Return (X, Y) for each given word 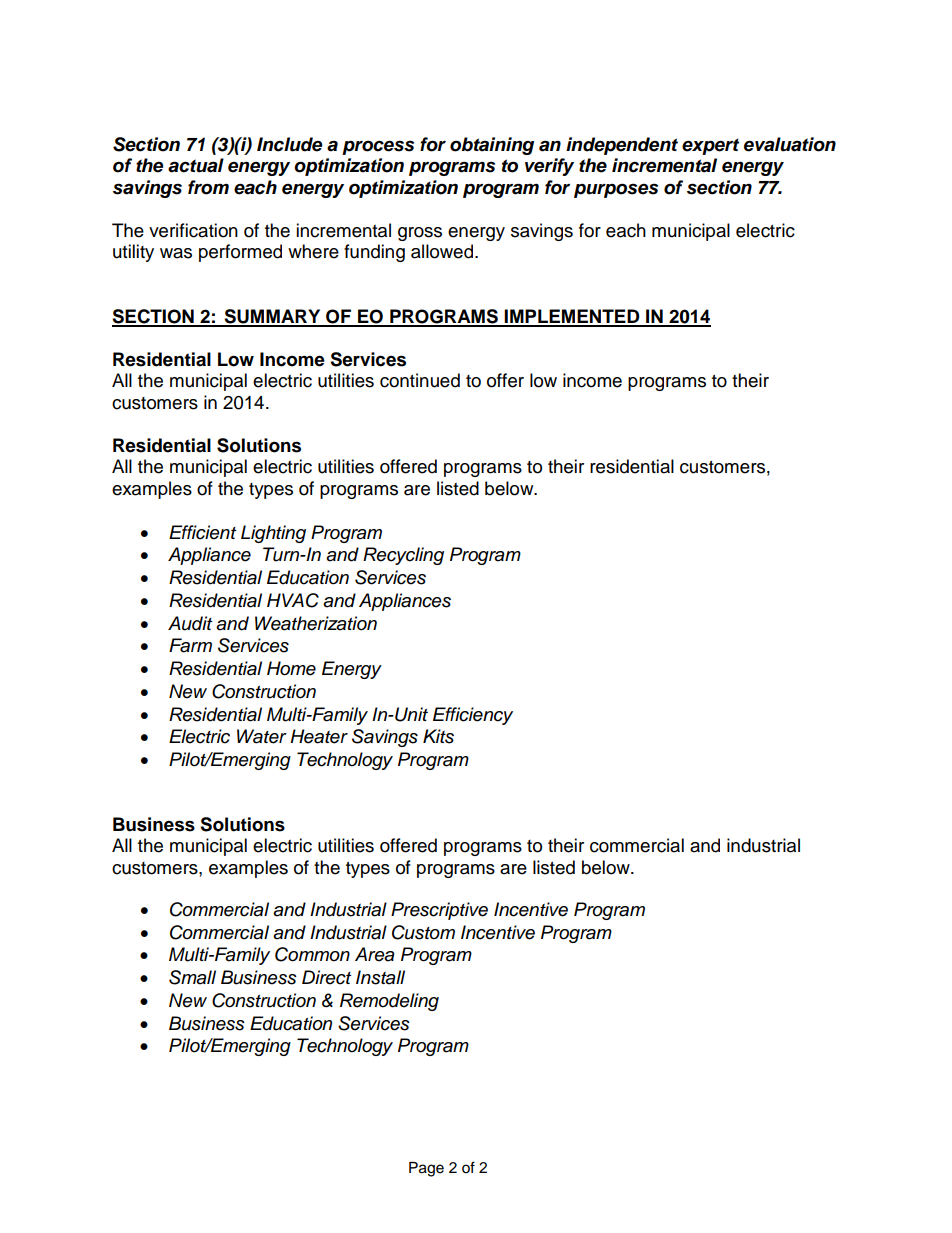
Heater (319, 736)
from (208, 187)
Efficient (202, 532)
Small (192, 977)
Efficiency (473, 716)
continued (420, 380)
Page (426, 1169)
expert (710, 146)
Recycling (403, 556)
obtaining (492, 146)
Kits (438, 736)
